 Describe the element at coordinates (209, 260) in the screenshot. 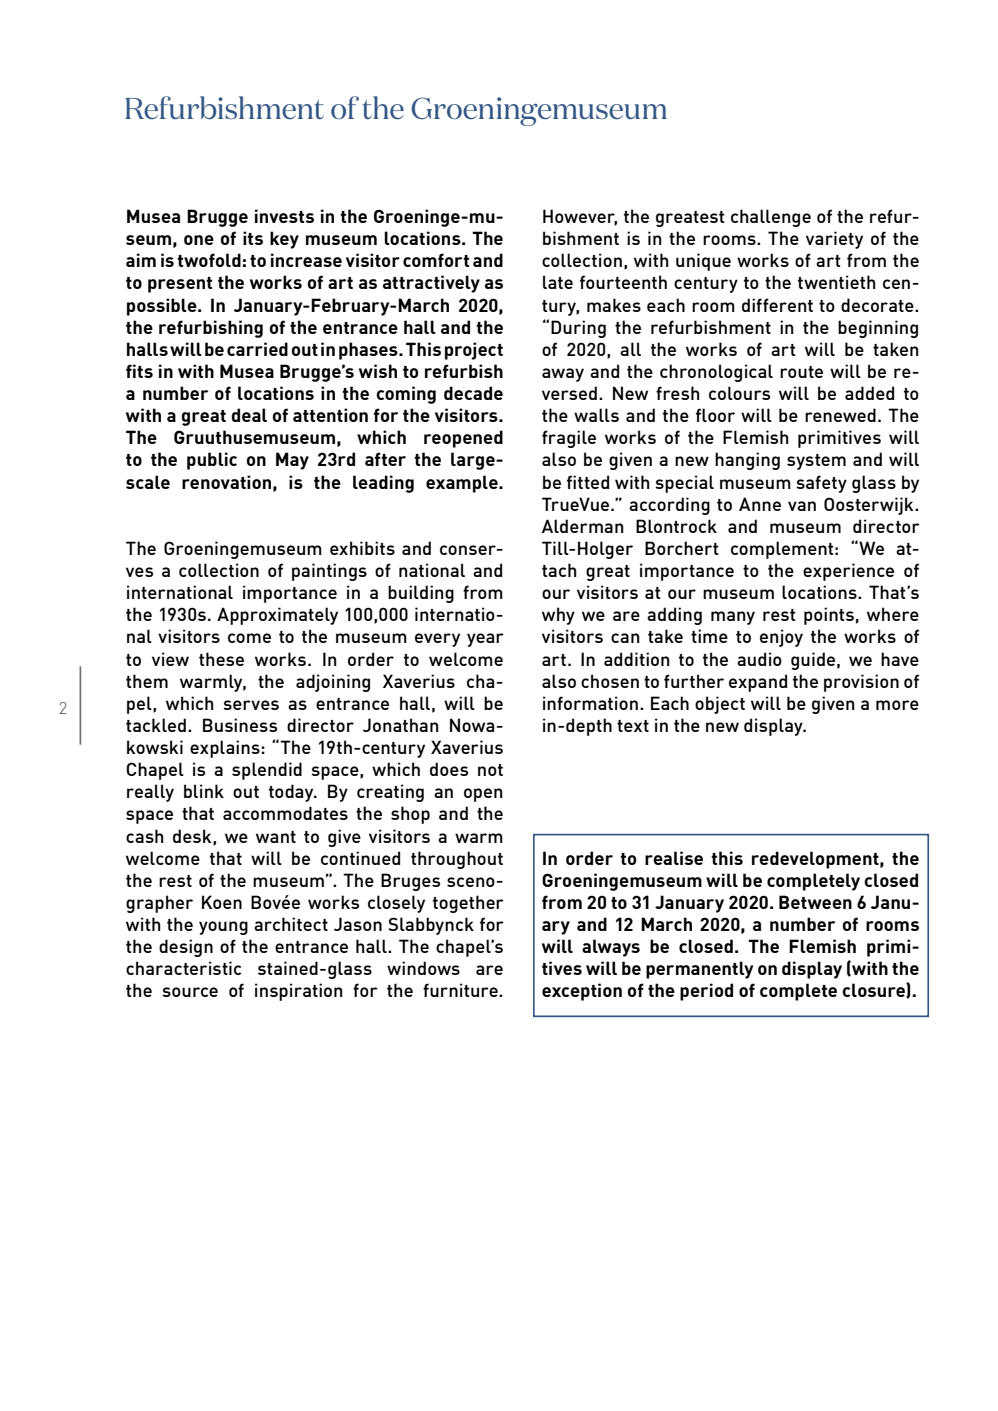

I see `twofold` at that location.
